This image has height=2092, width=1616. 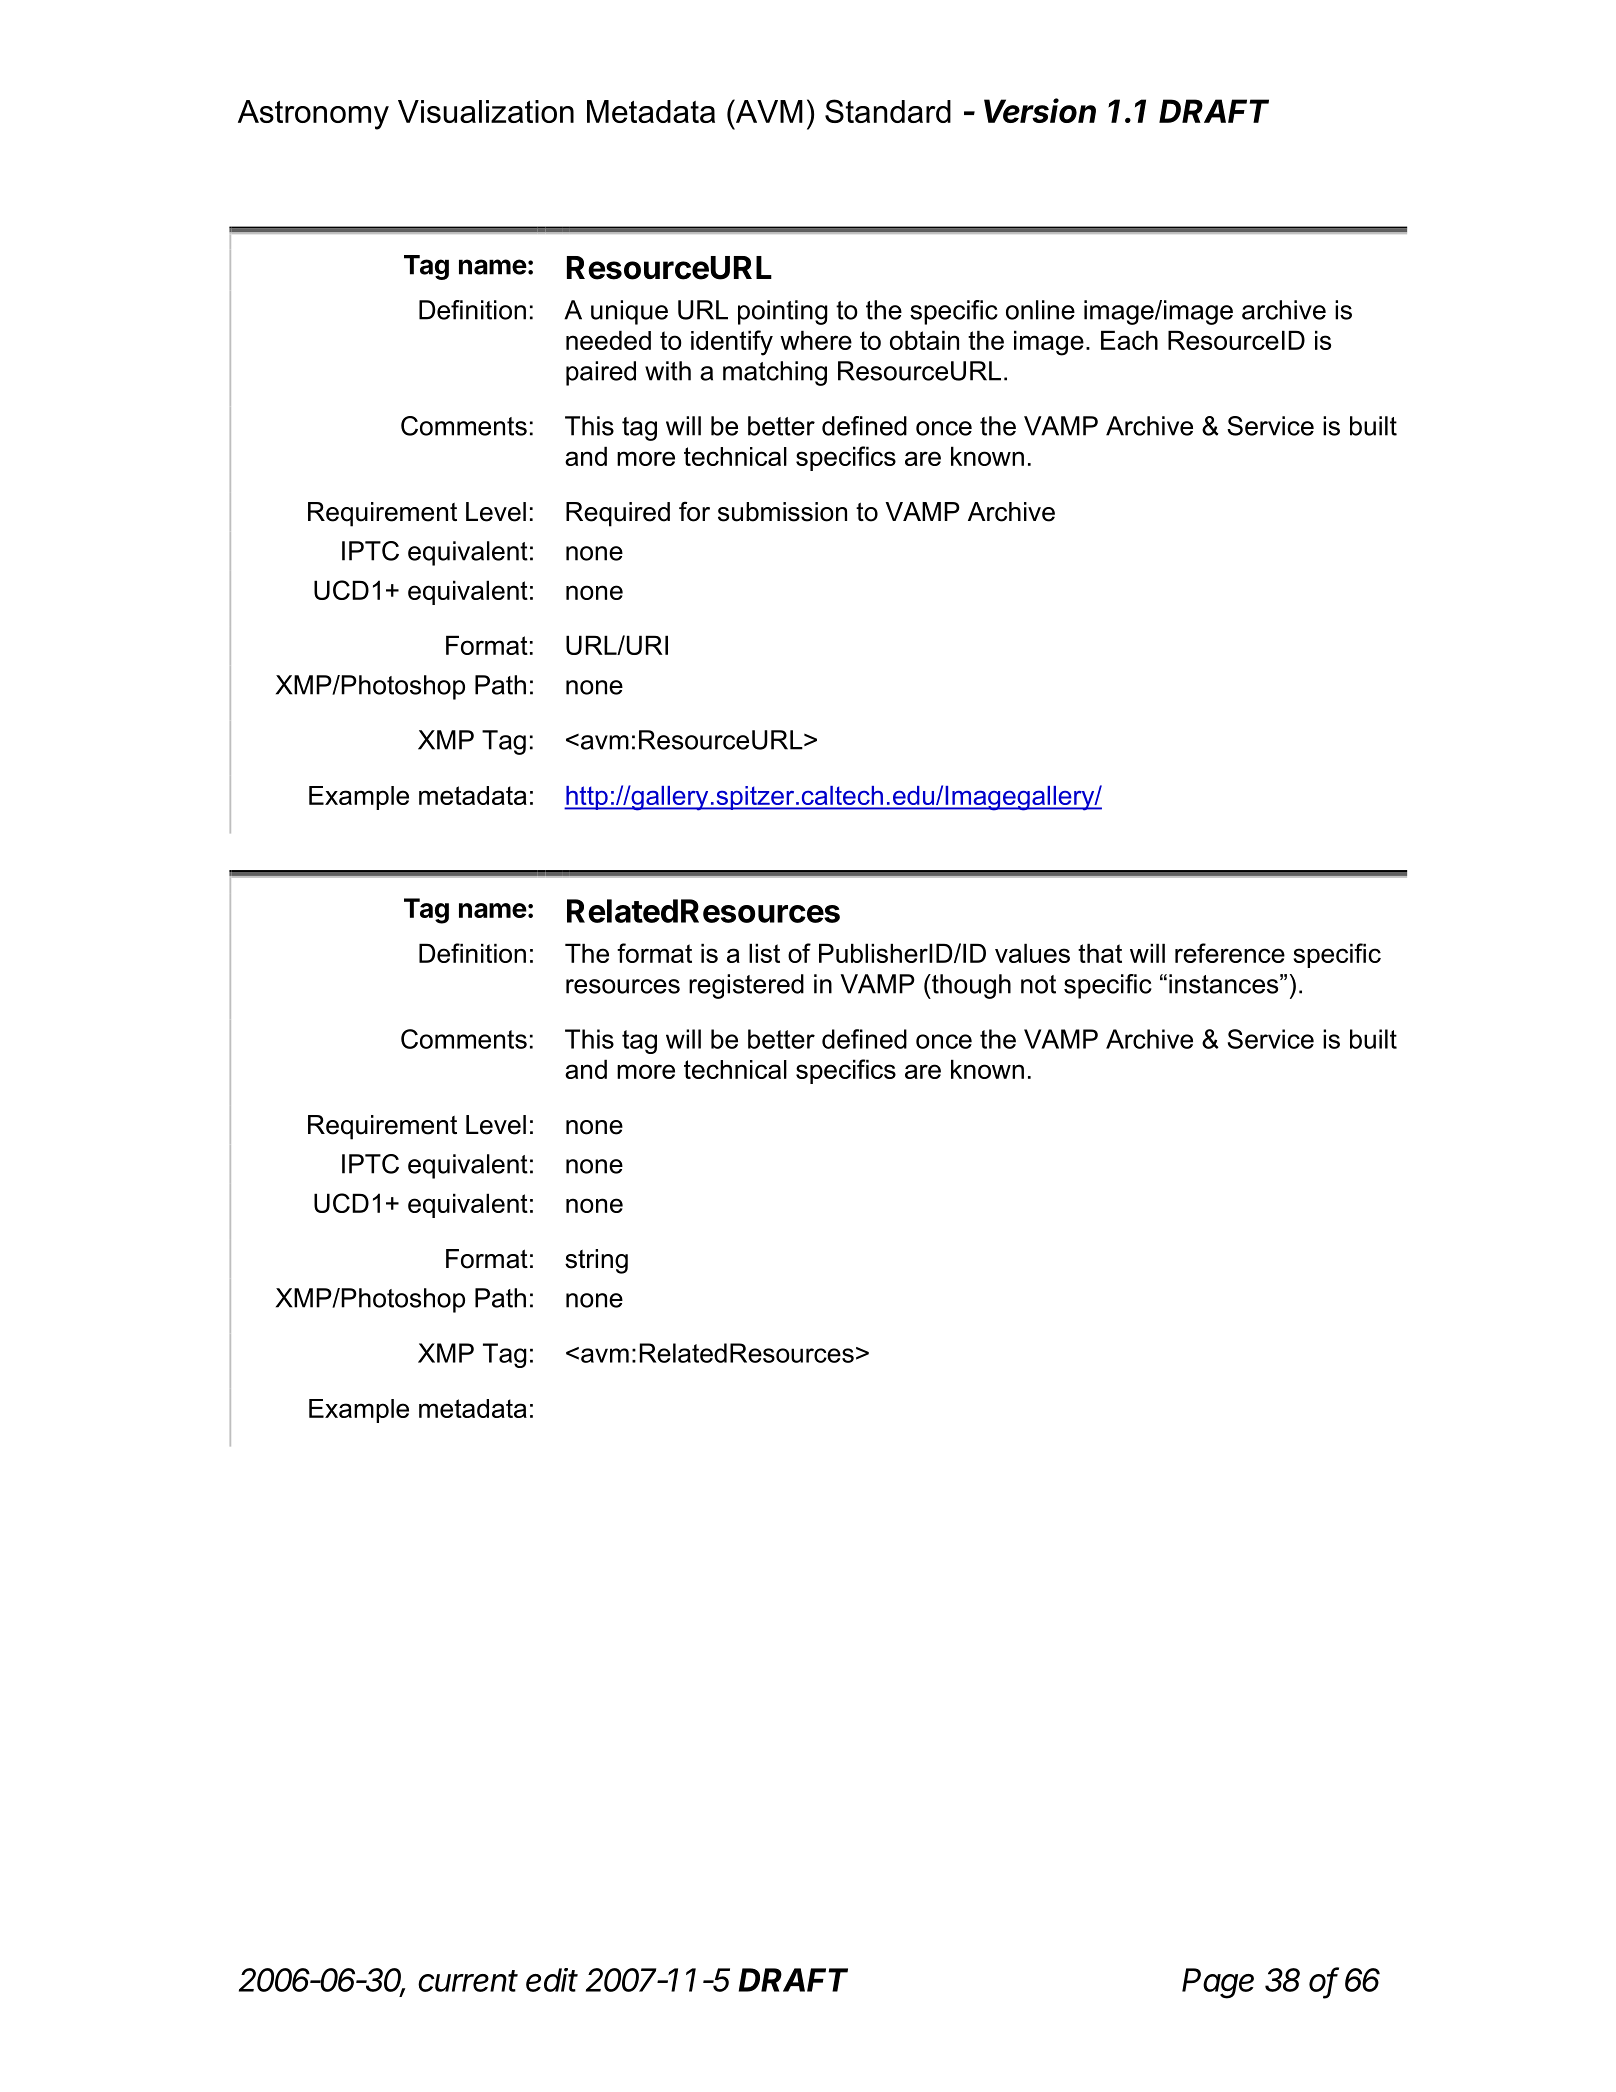 I want to click on current, so click(x=468, y=1981).
